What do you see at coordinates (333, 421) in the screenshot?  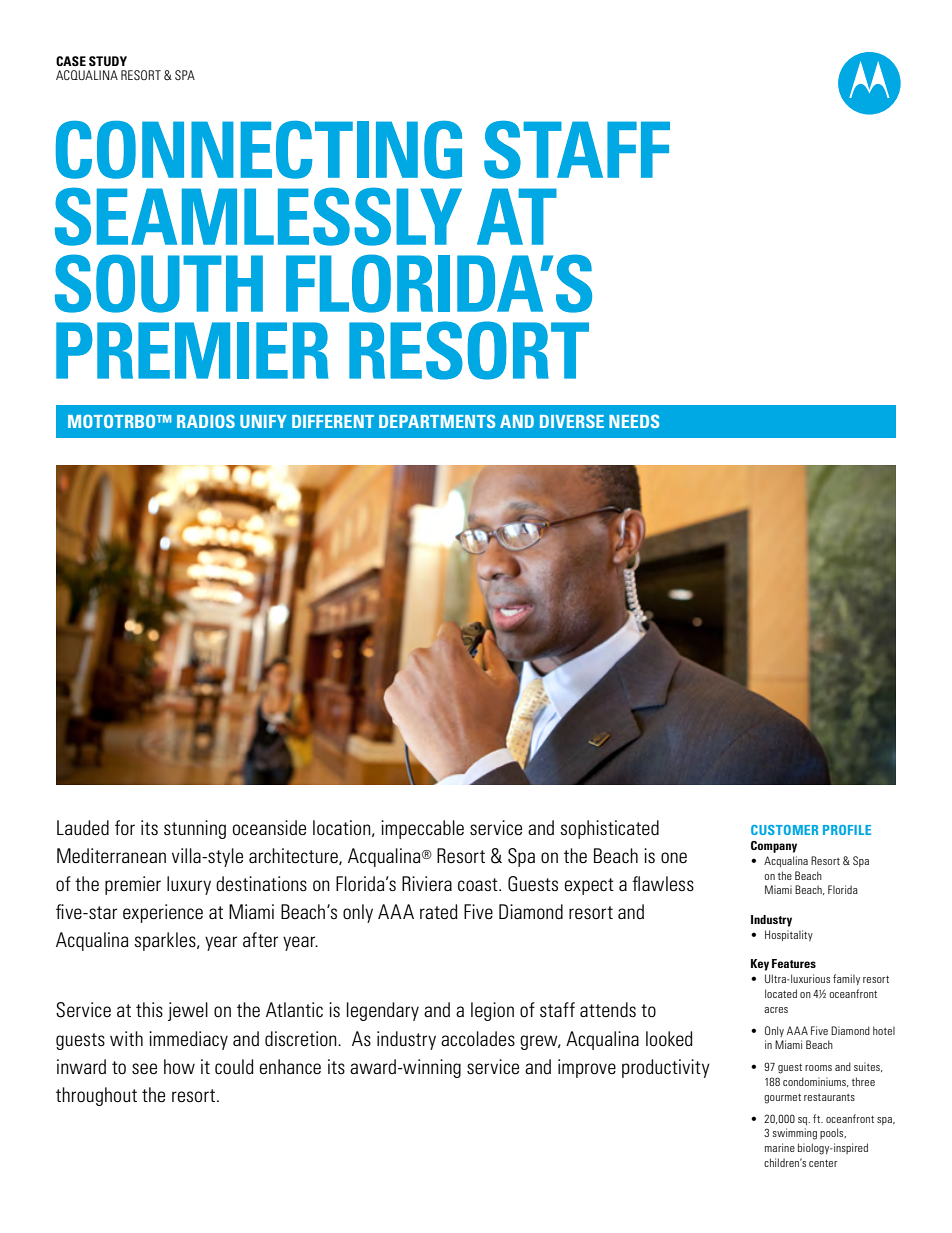 I see `DIFFERENT` at bounding box center [333, 421].
